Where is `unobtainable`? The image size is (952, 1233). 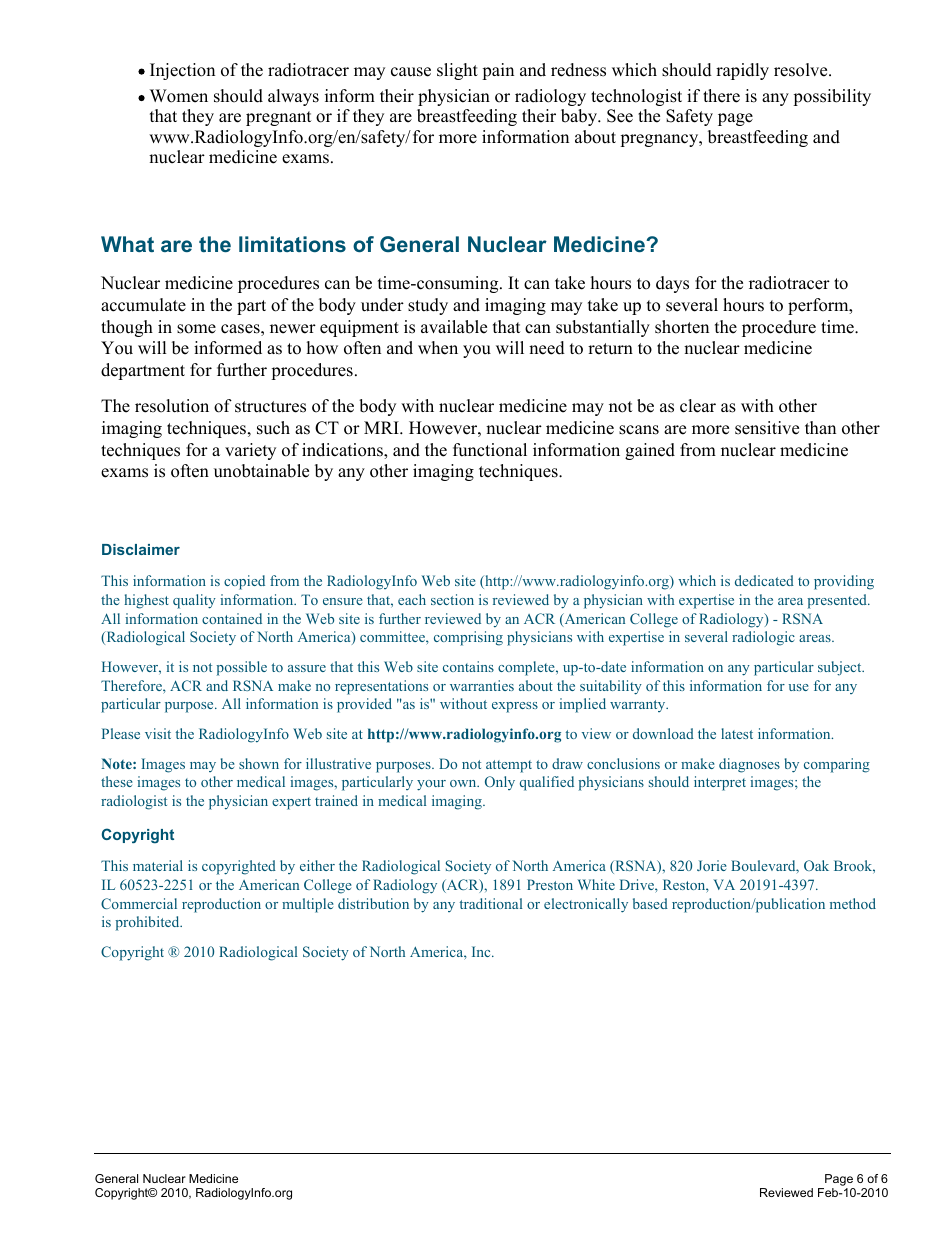
unobtainable is located at coordinates (261, 471).
